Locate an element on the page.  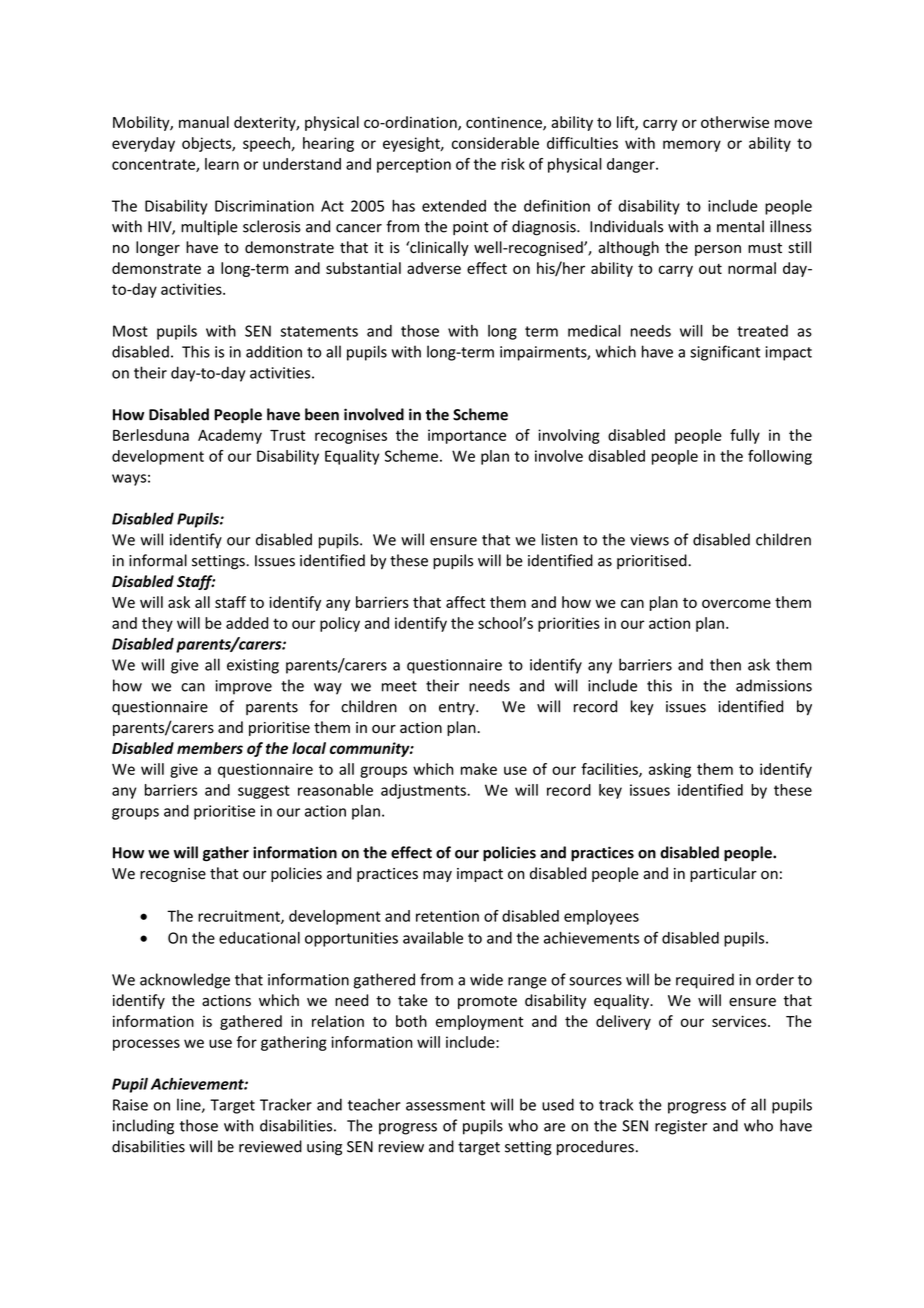
added is located at coordinates (247, 623).
